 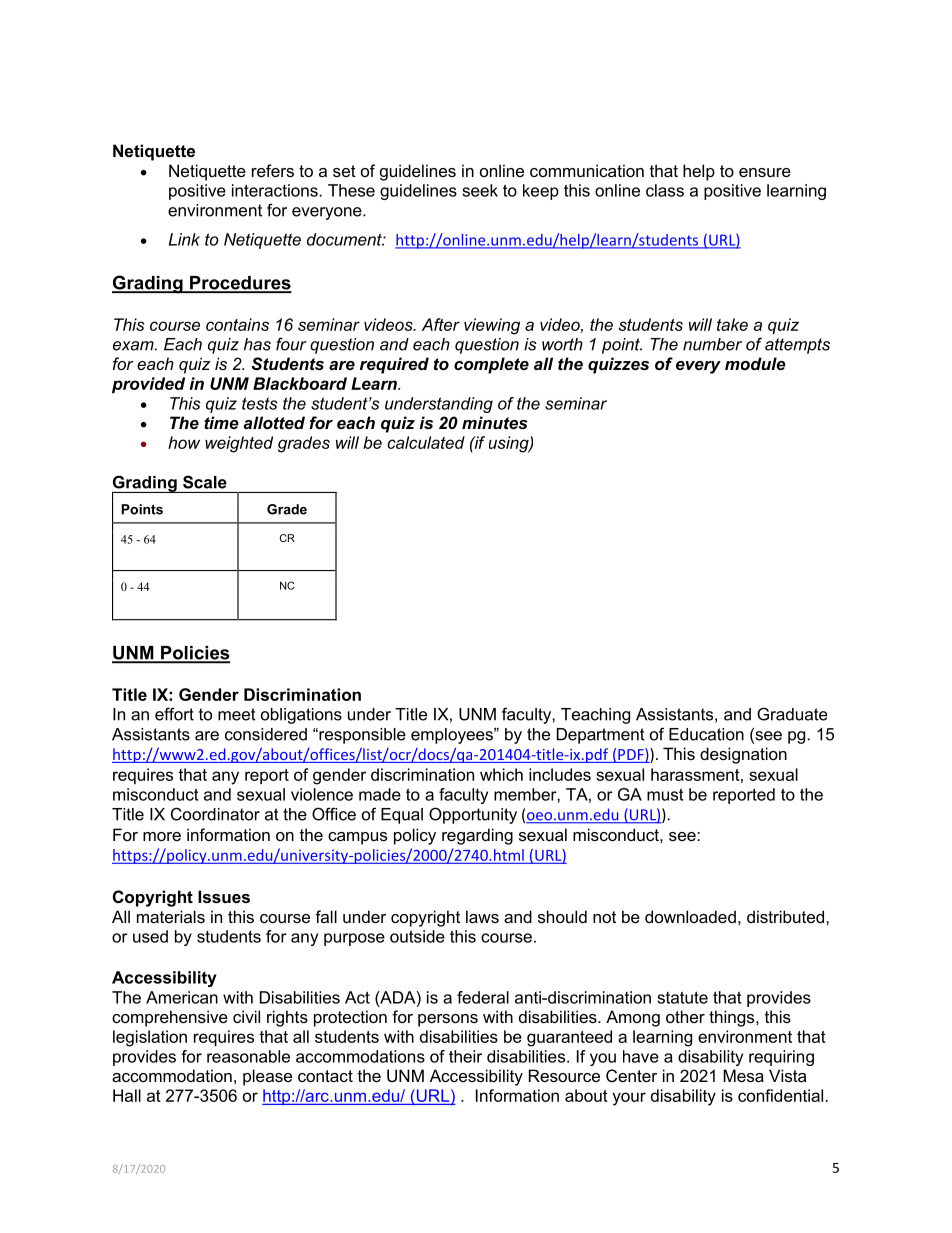 I want to click on Link, so click(x=184, y=239).
